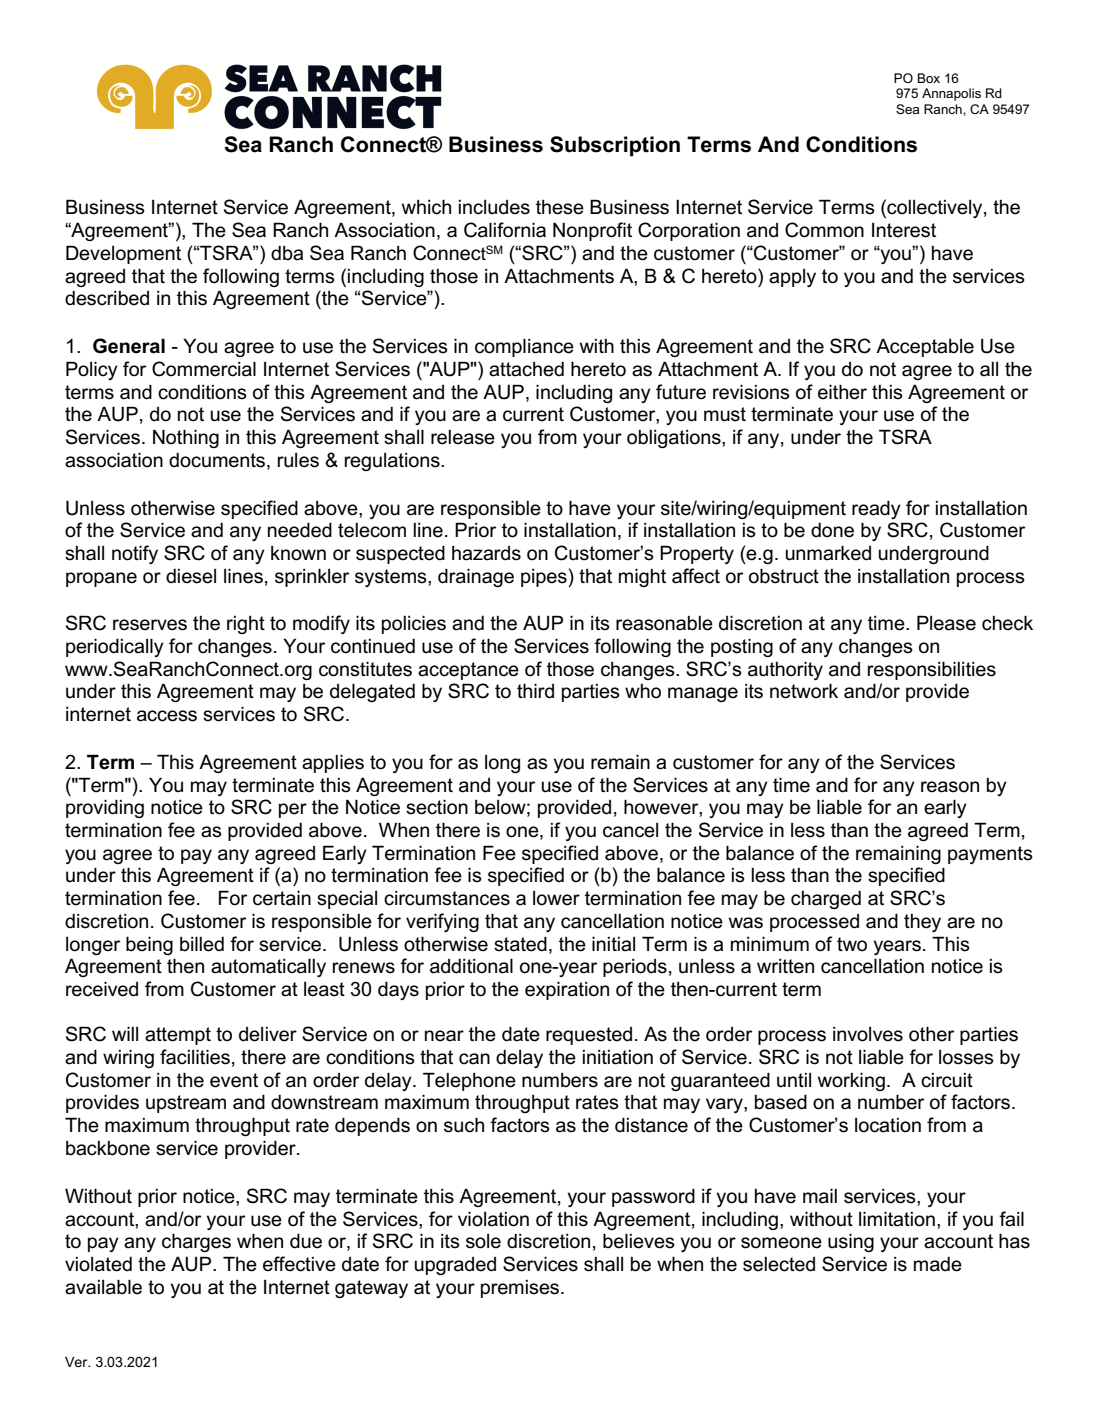 The width and height of the image is (1098, 1421). Describe the element at coordinates (167, 716) in the image. I see `access` at that location.
